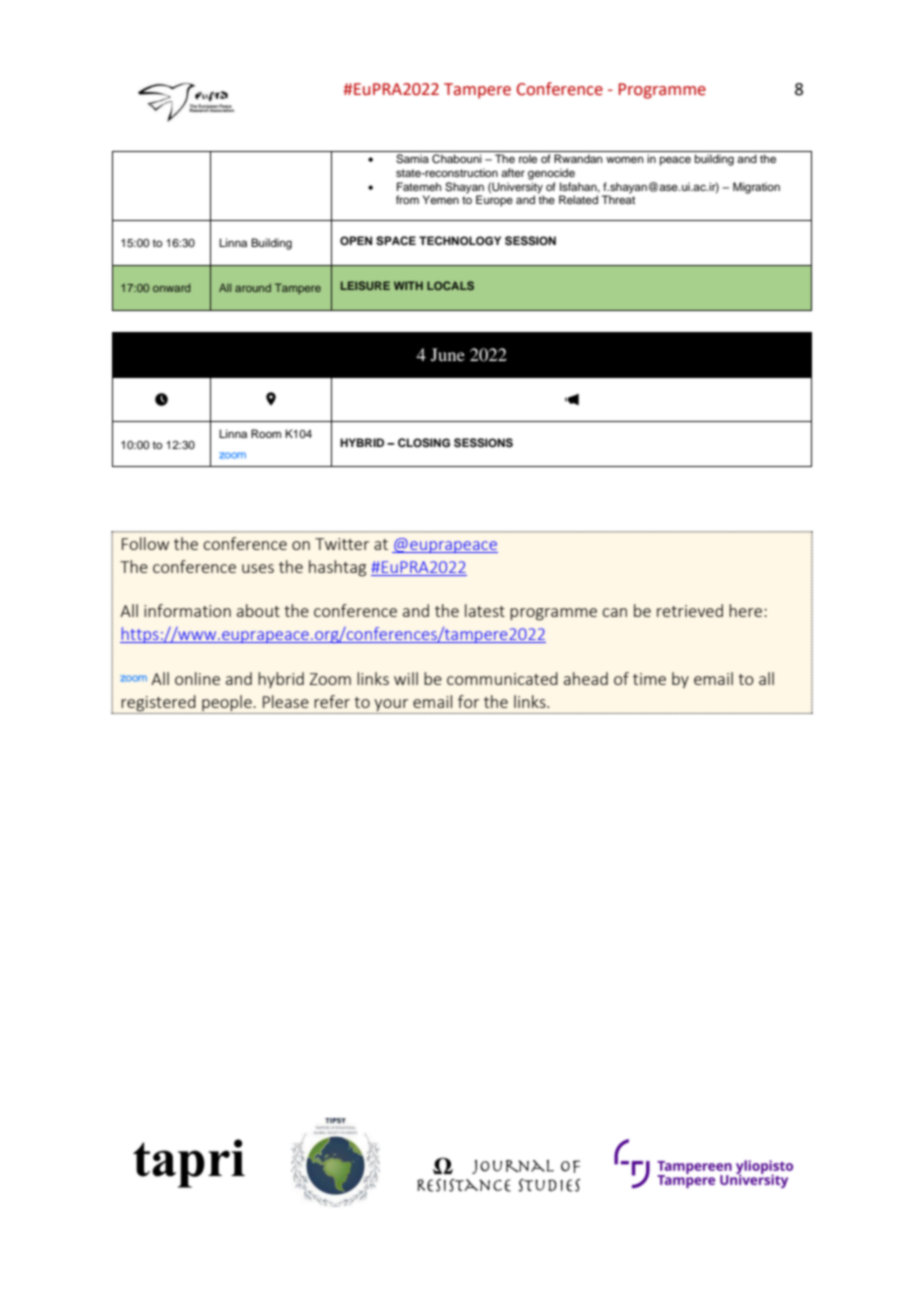 The width and height of the page is (924, 1308). Describe the element at coordinates (649, 679) in the page. I see `time` at that location.
